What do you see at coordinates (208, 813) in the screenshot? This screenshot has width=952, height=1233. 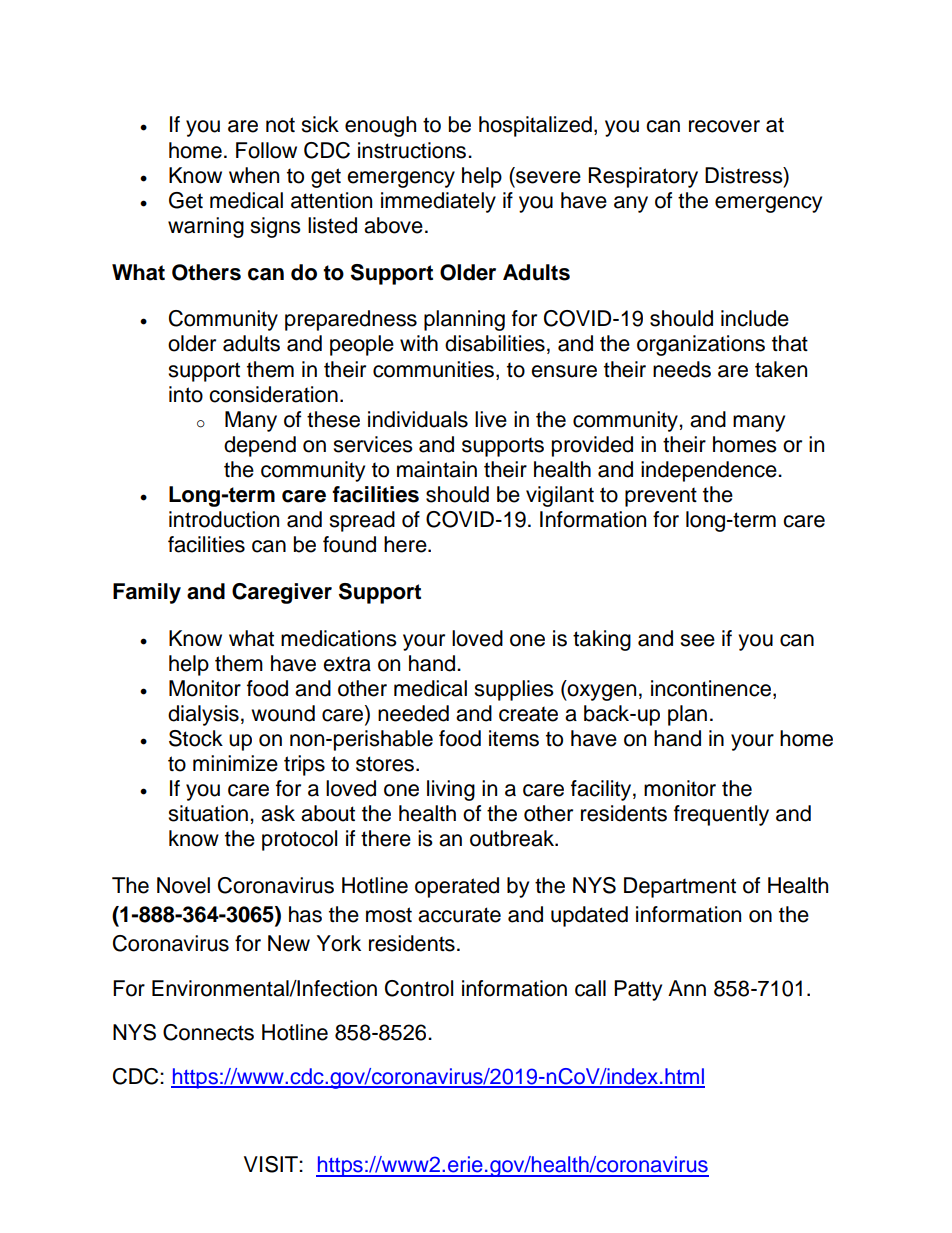 I see `situation` at bounding box center [208, 813].
